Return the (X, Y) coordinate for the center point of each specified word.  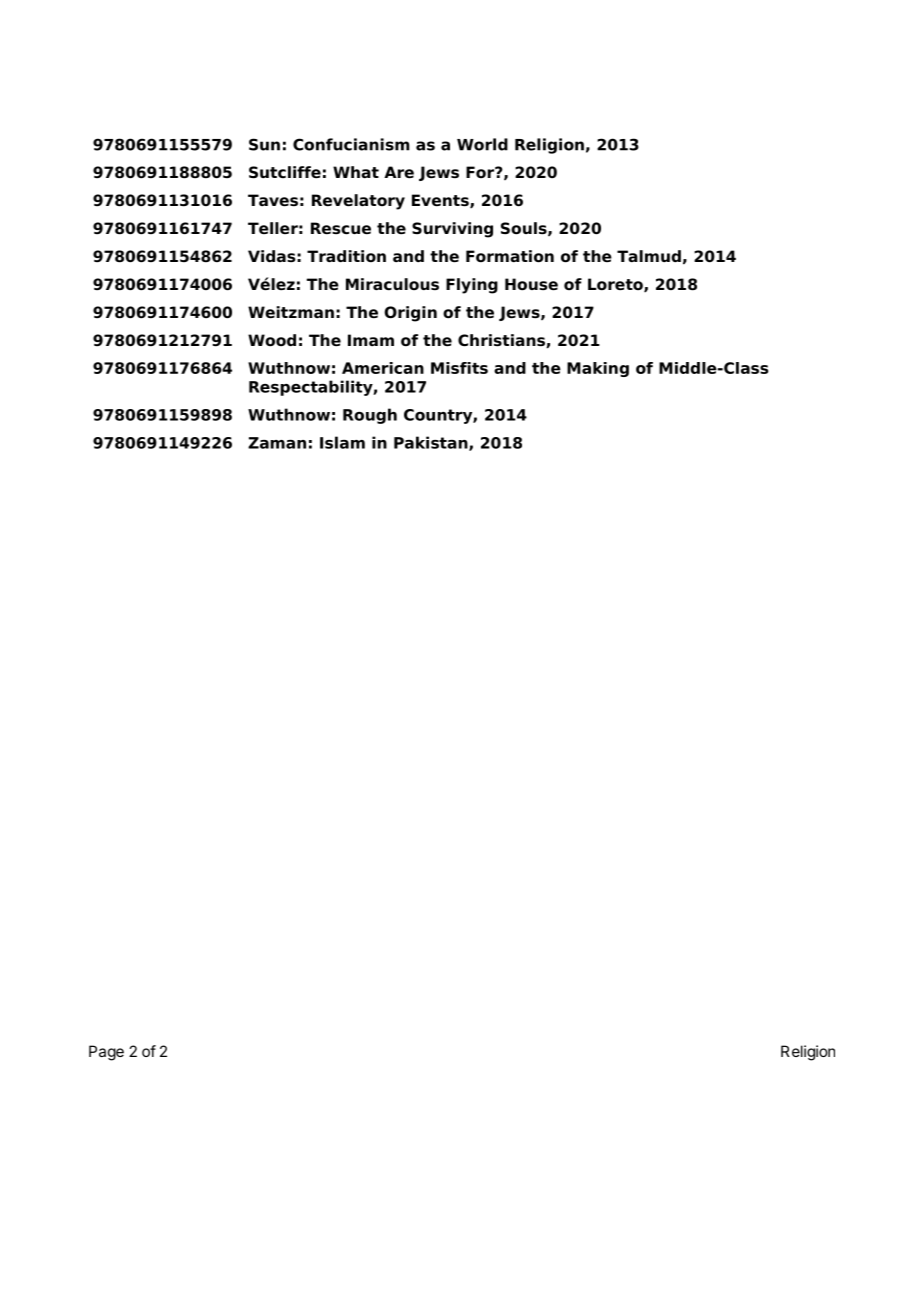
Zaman (277, 443)
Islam (342, 442)
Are (399, 172)
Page (106, 1053)
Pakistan (432, 443)
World (482, 144)
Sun (264, 144)
